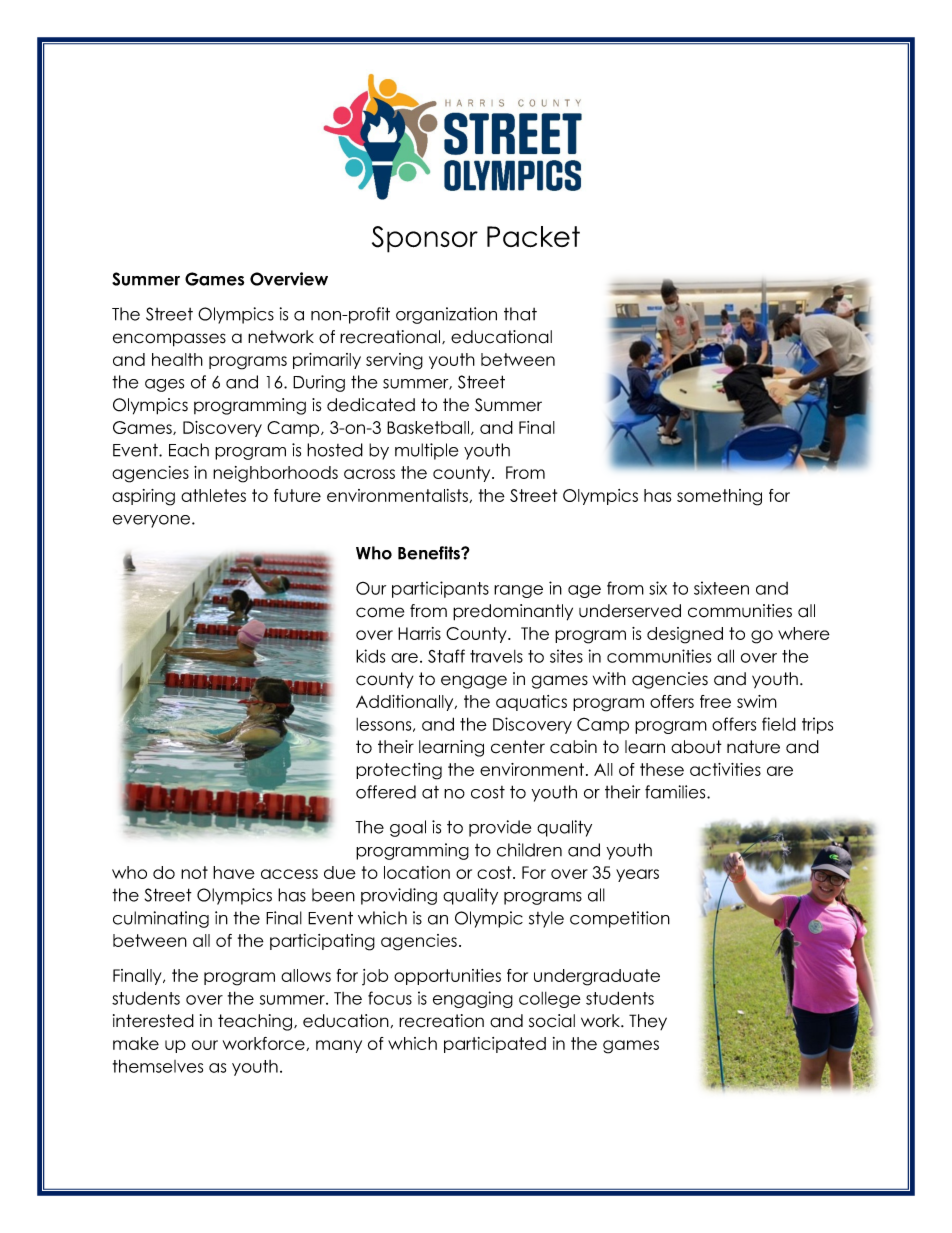 This document has width=952, height=1233. I want to click on Packet, so click(533, 237).
